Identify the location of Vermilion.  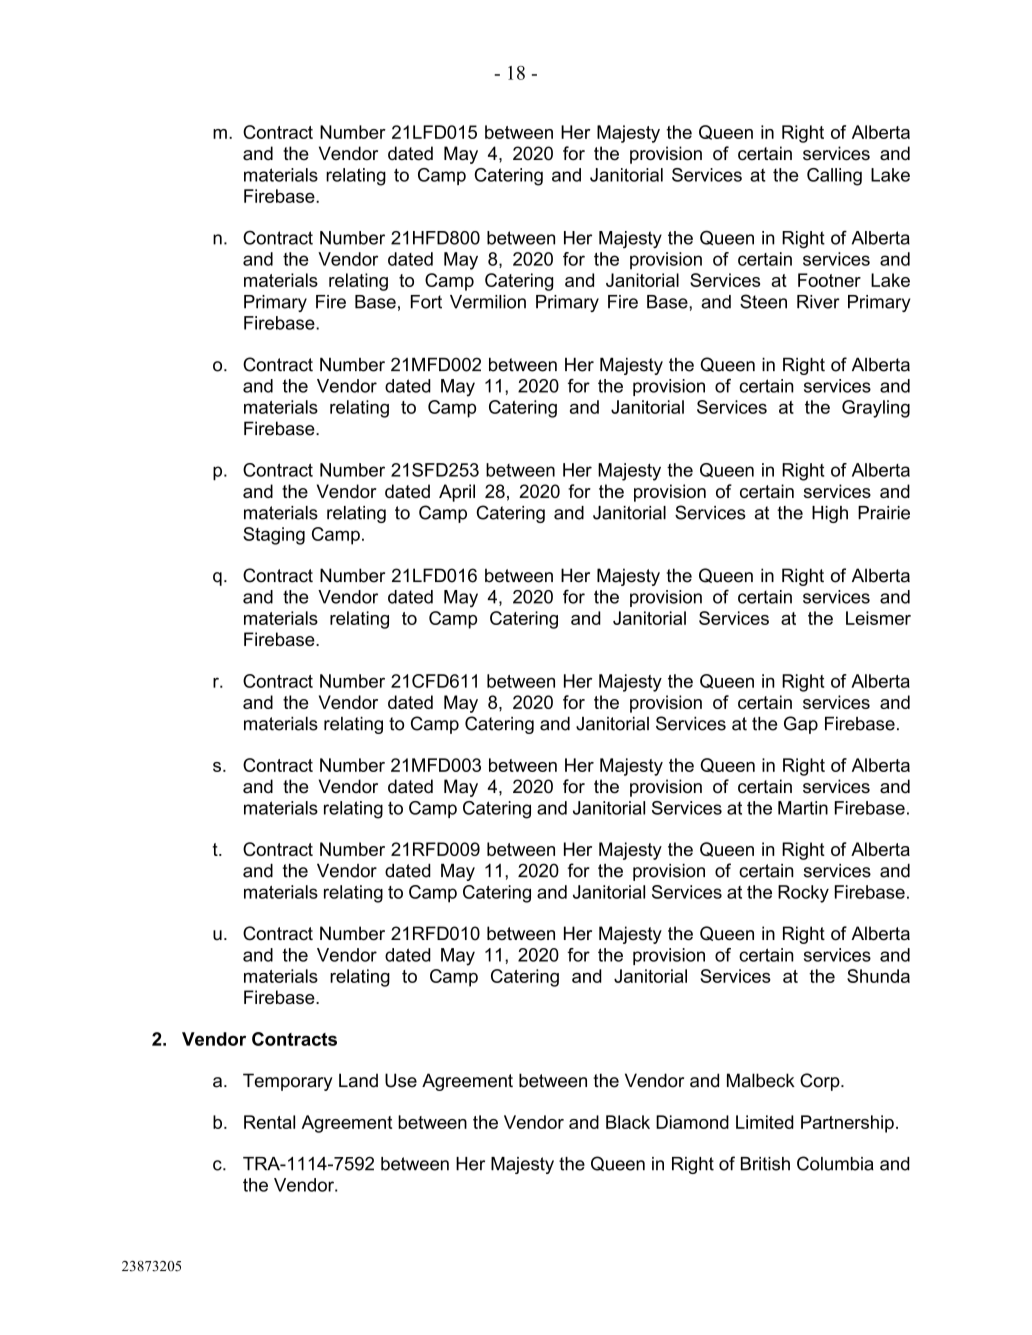
(488, 302).
